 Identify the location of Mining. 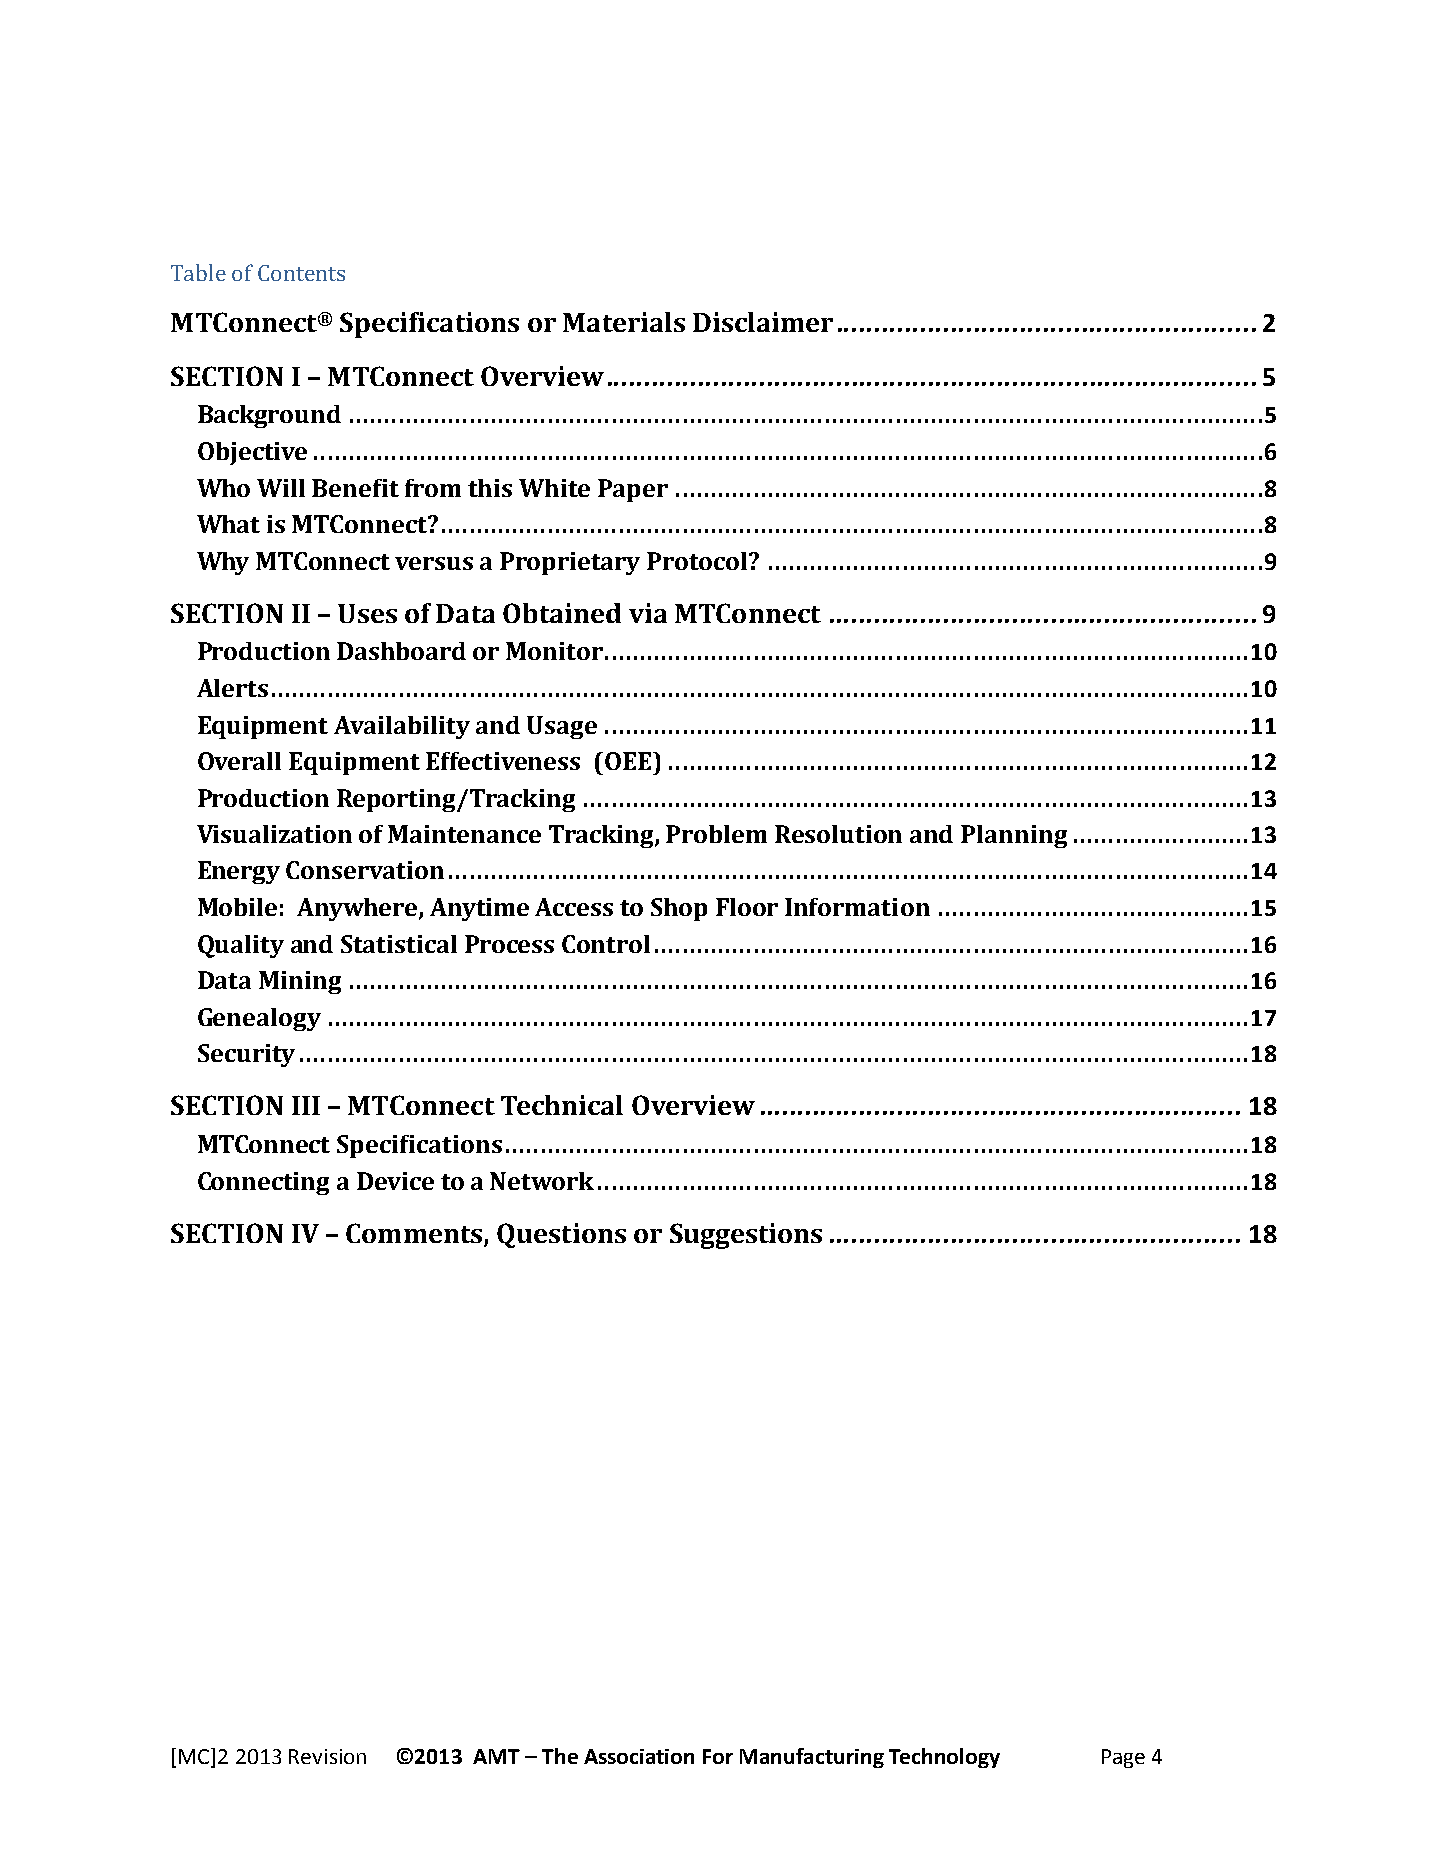
(300, 982).
